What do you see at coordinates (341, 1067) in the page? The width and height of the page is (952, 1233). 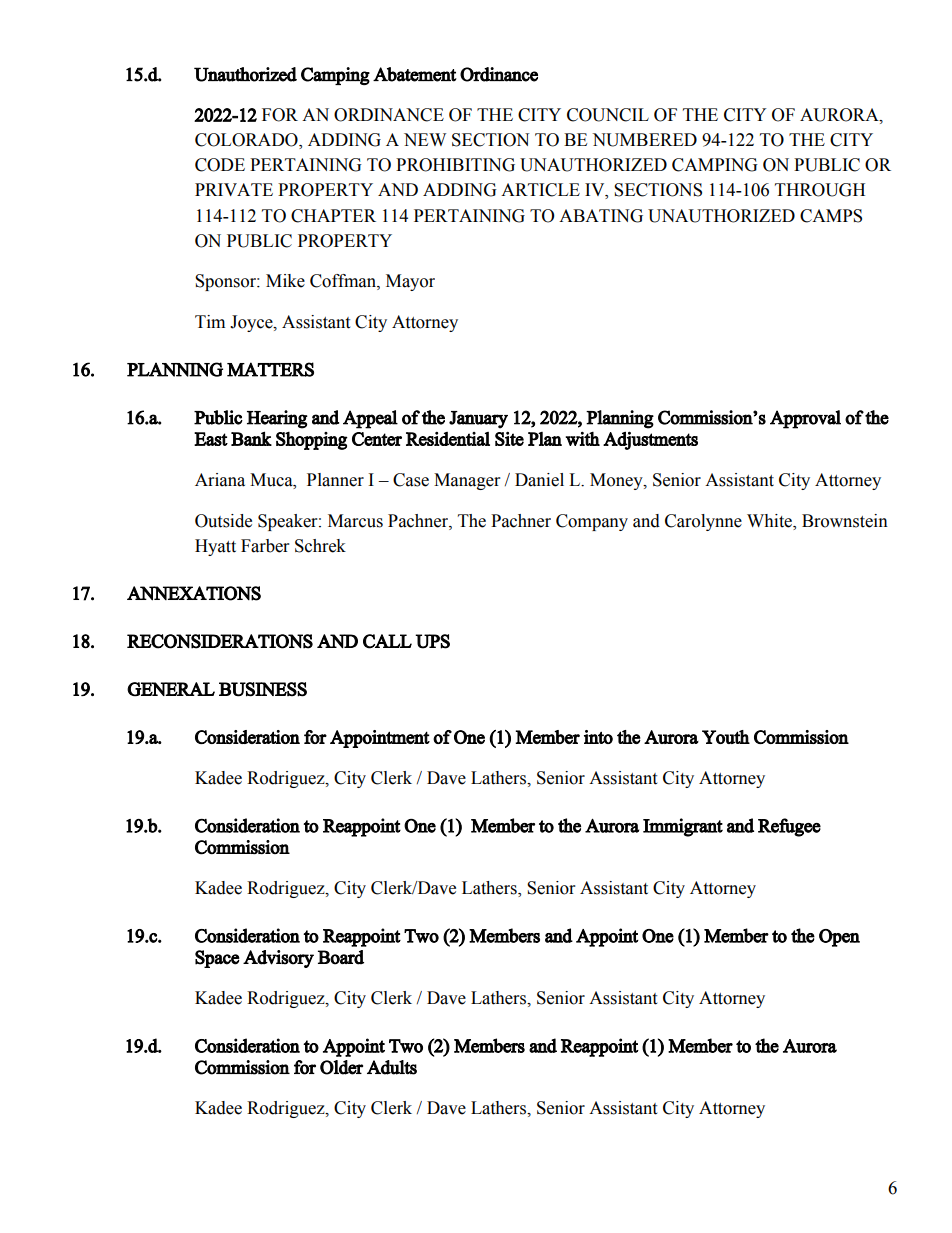 I see `Older` at bounding box center [341, 1067].
